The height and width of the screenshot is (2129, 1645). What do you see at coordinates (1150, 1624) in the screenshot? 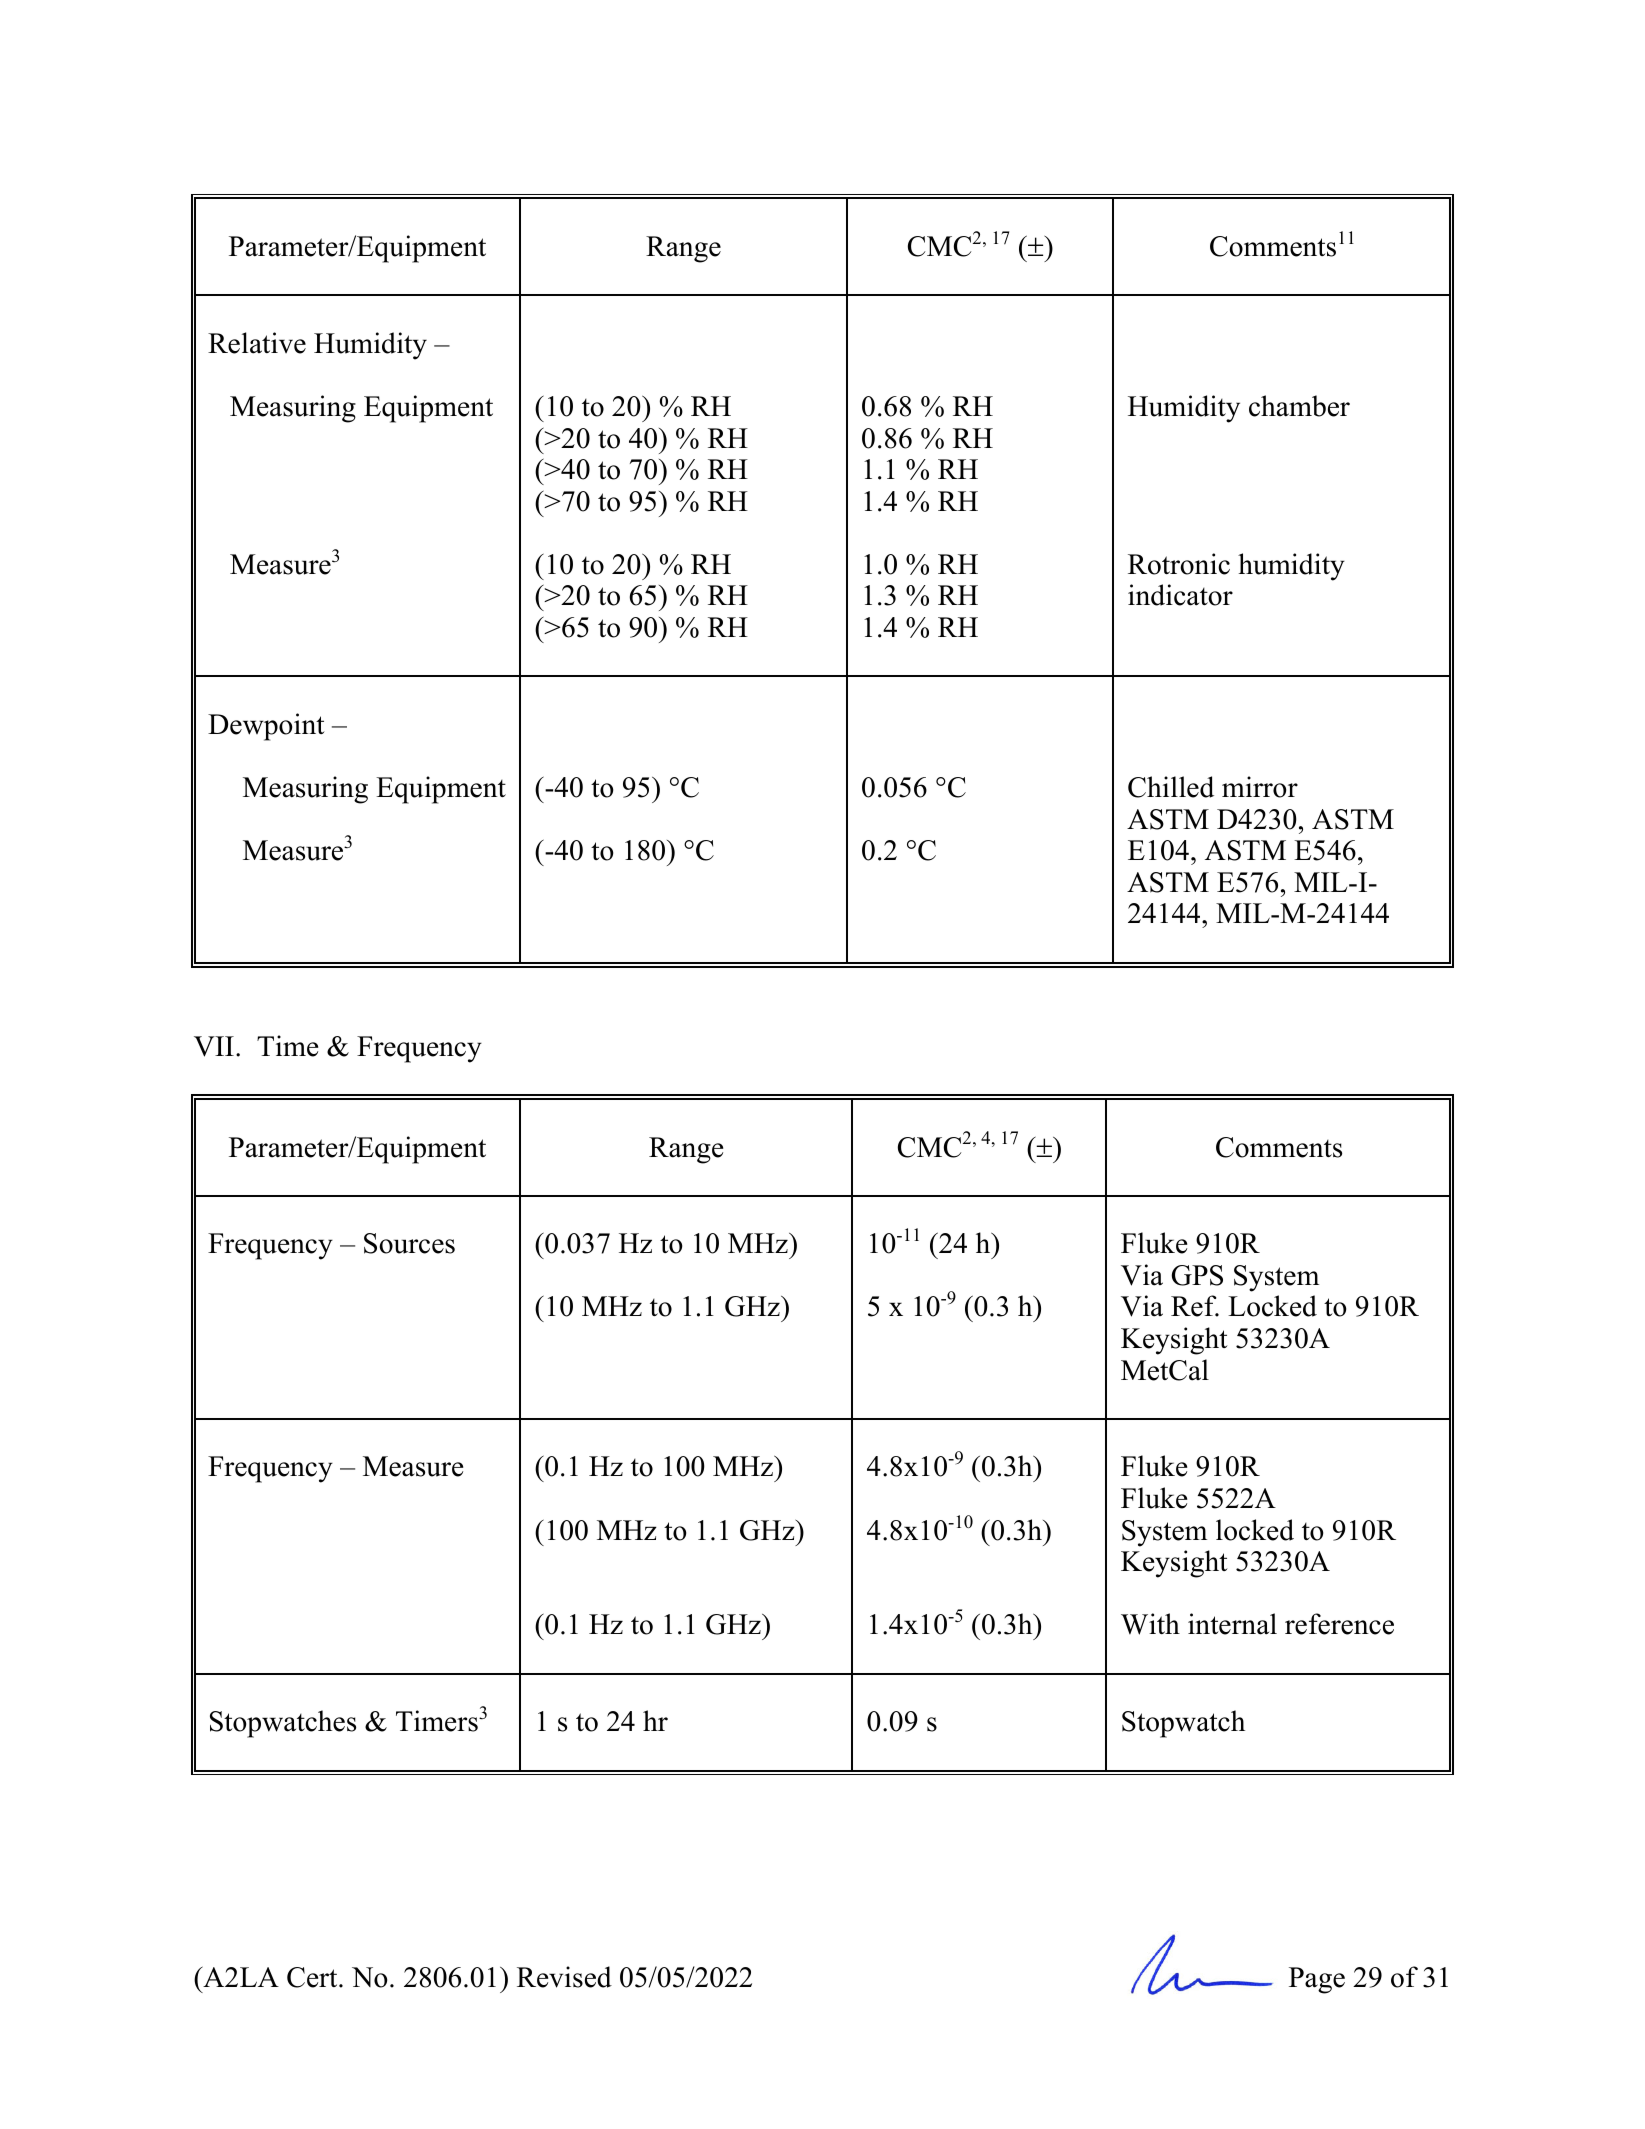
I see `With` at bounding box center [1150, 1624].
